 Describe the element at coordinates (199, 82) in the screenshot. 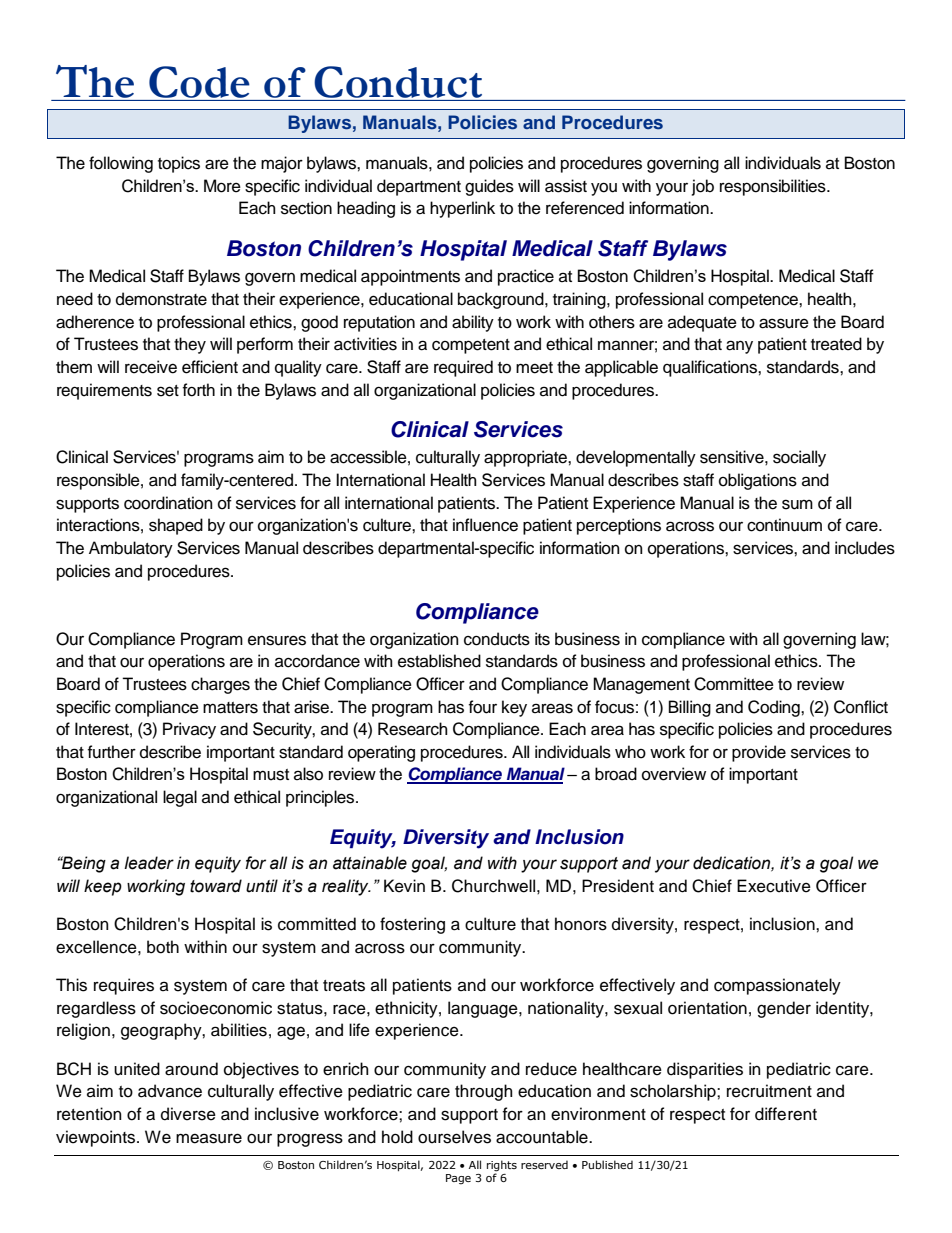

I see `Code` at that location.
